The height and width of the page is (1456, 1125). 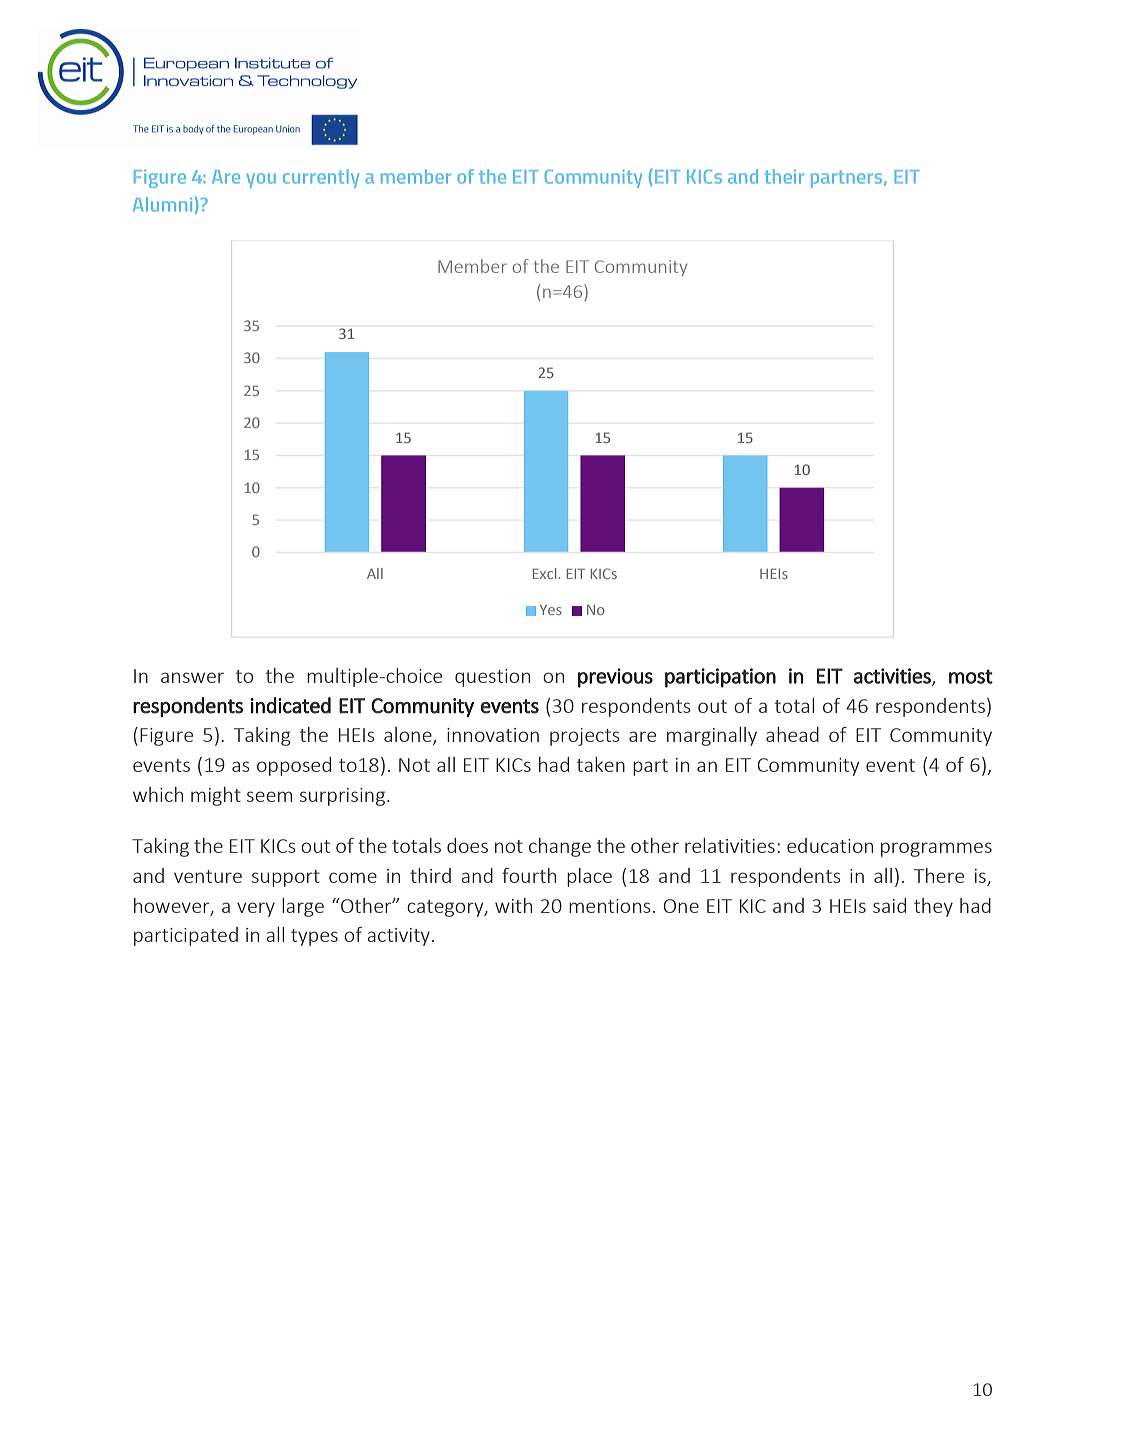 I want to click on Excl, so click(x=546, y=573).
